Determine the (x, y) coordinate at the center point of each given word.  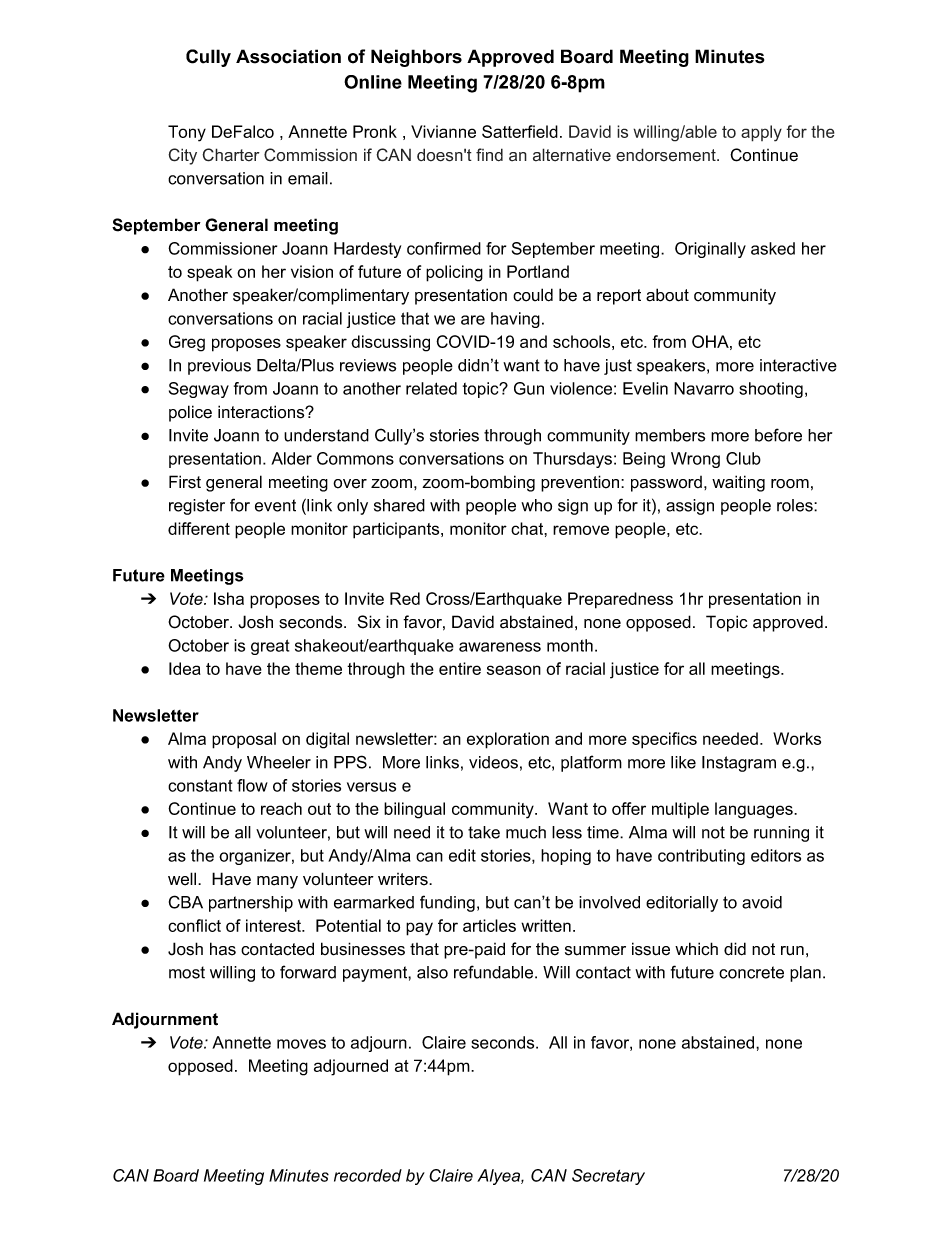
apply (761, 133)
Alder (291, 458)
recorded (368, 1175)
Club (743, 458)
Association (288, 56)
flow (252, 785)
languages (755, 810)
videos (493, 762)
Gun (529, 388)
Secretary (608, 1177)
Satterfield (520, 131)
